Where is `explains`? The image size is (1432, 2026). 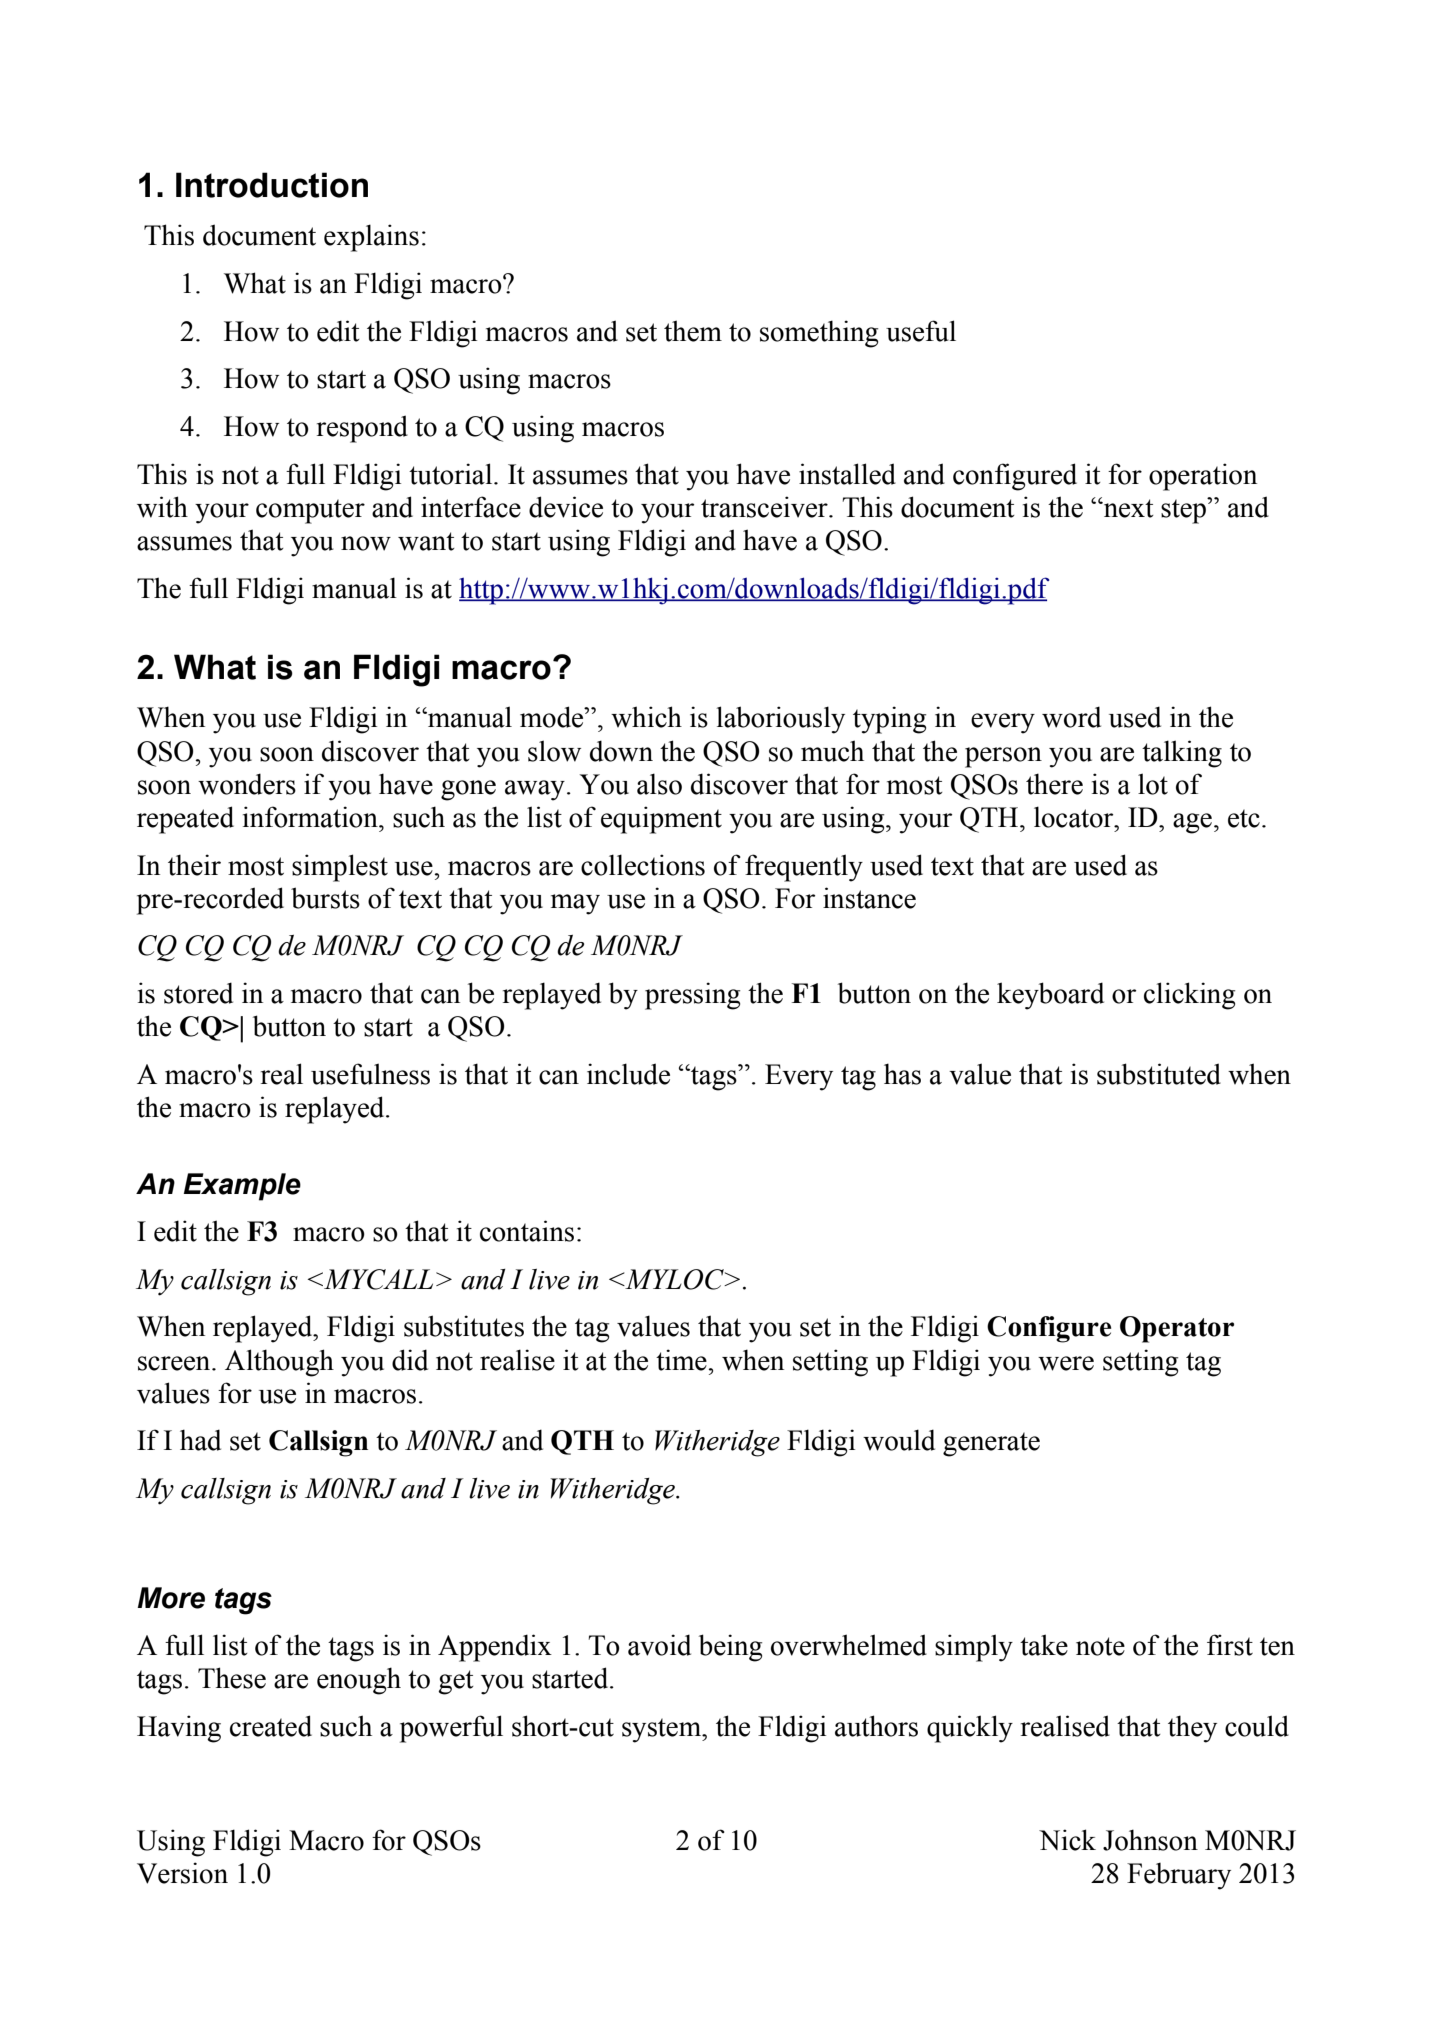 explains is located at coordinates (371, 238).
